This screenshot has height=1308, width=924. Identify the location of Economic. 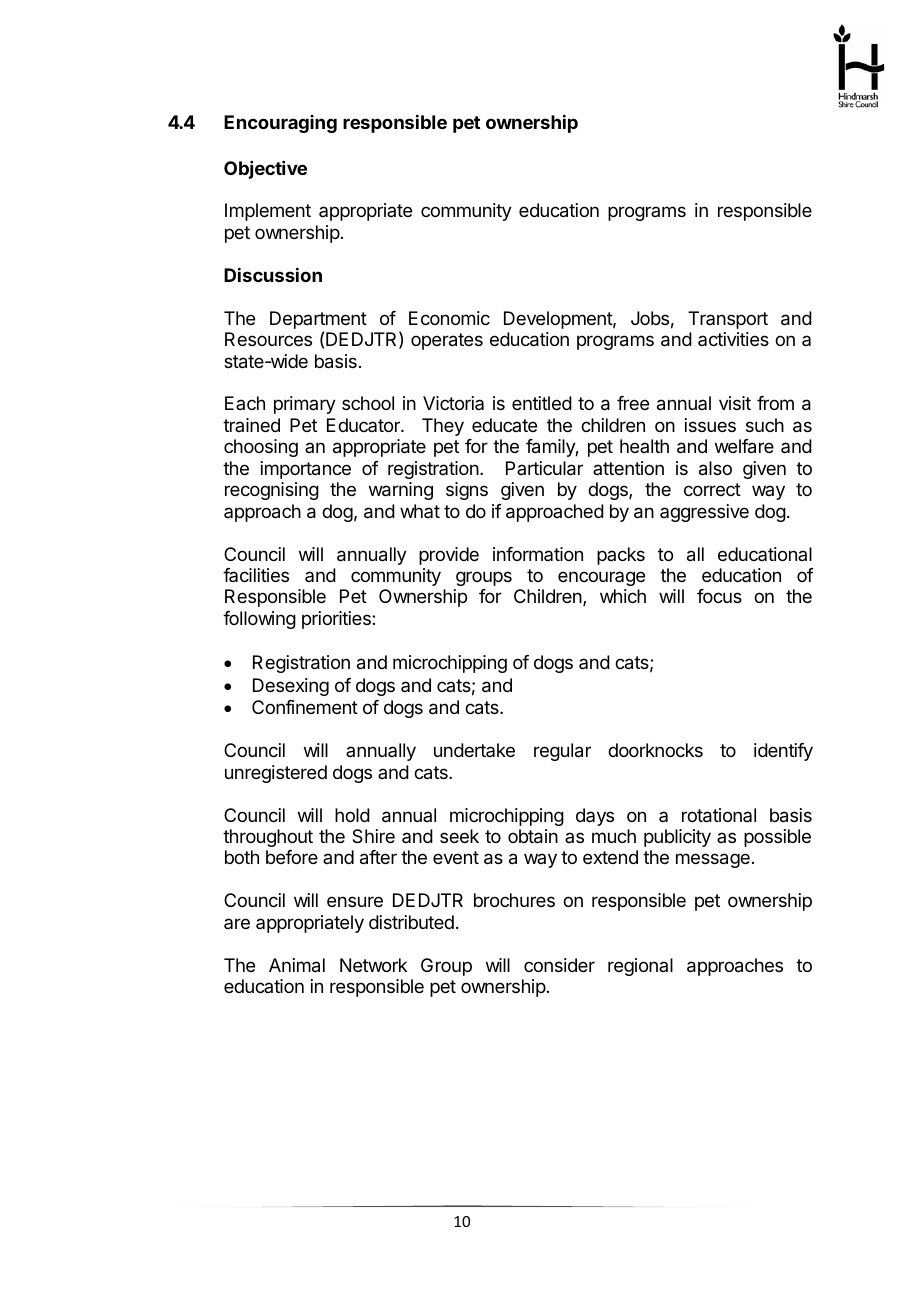
(449, 318).
